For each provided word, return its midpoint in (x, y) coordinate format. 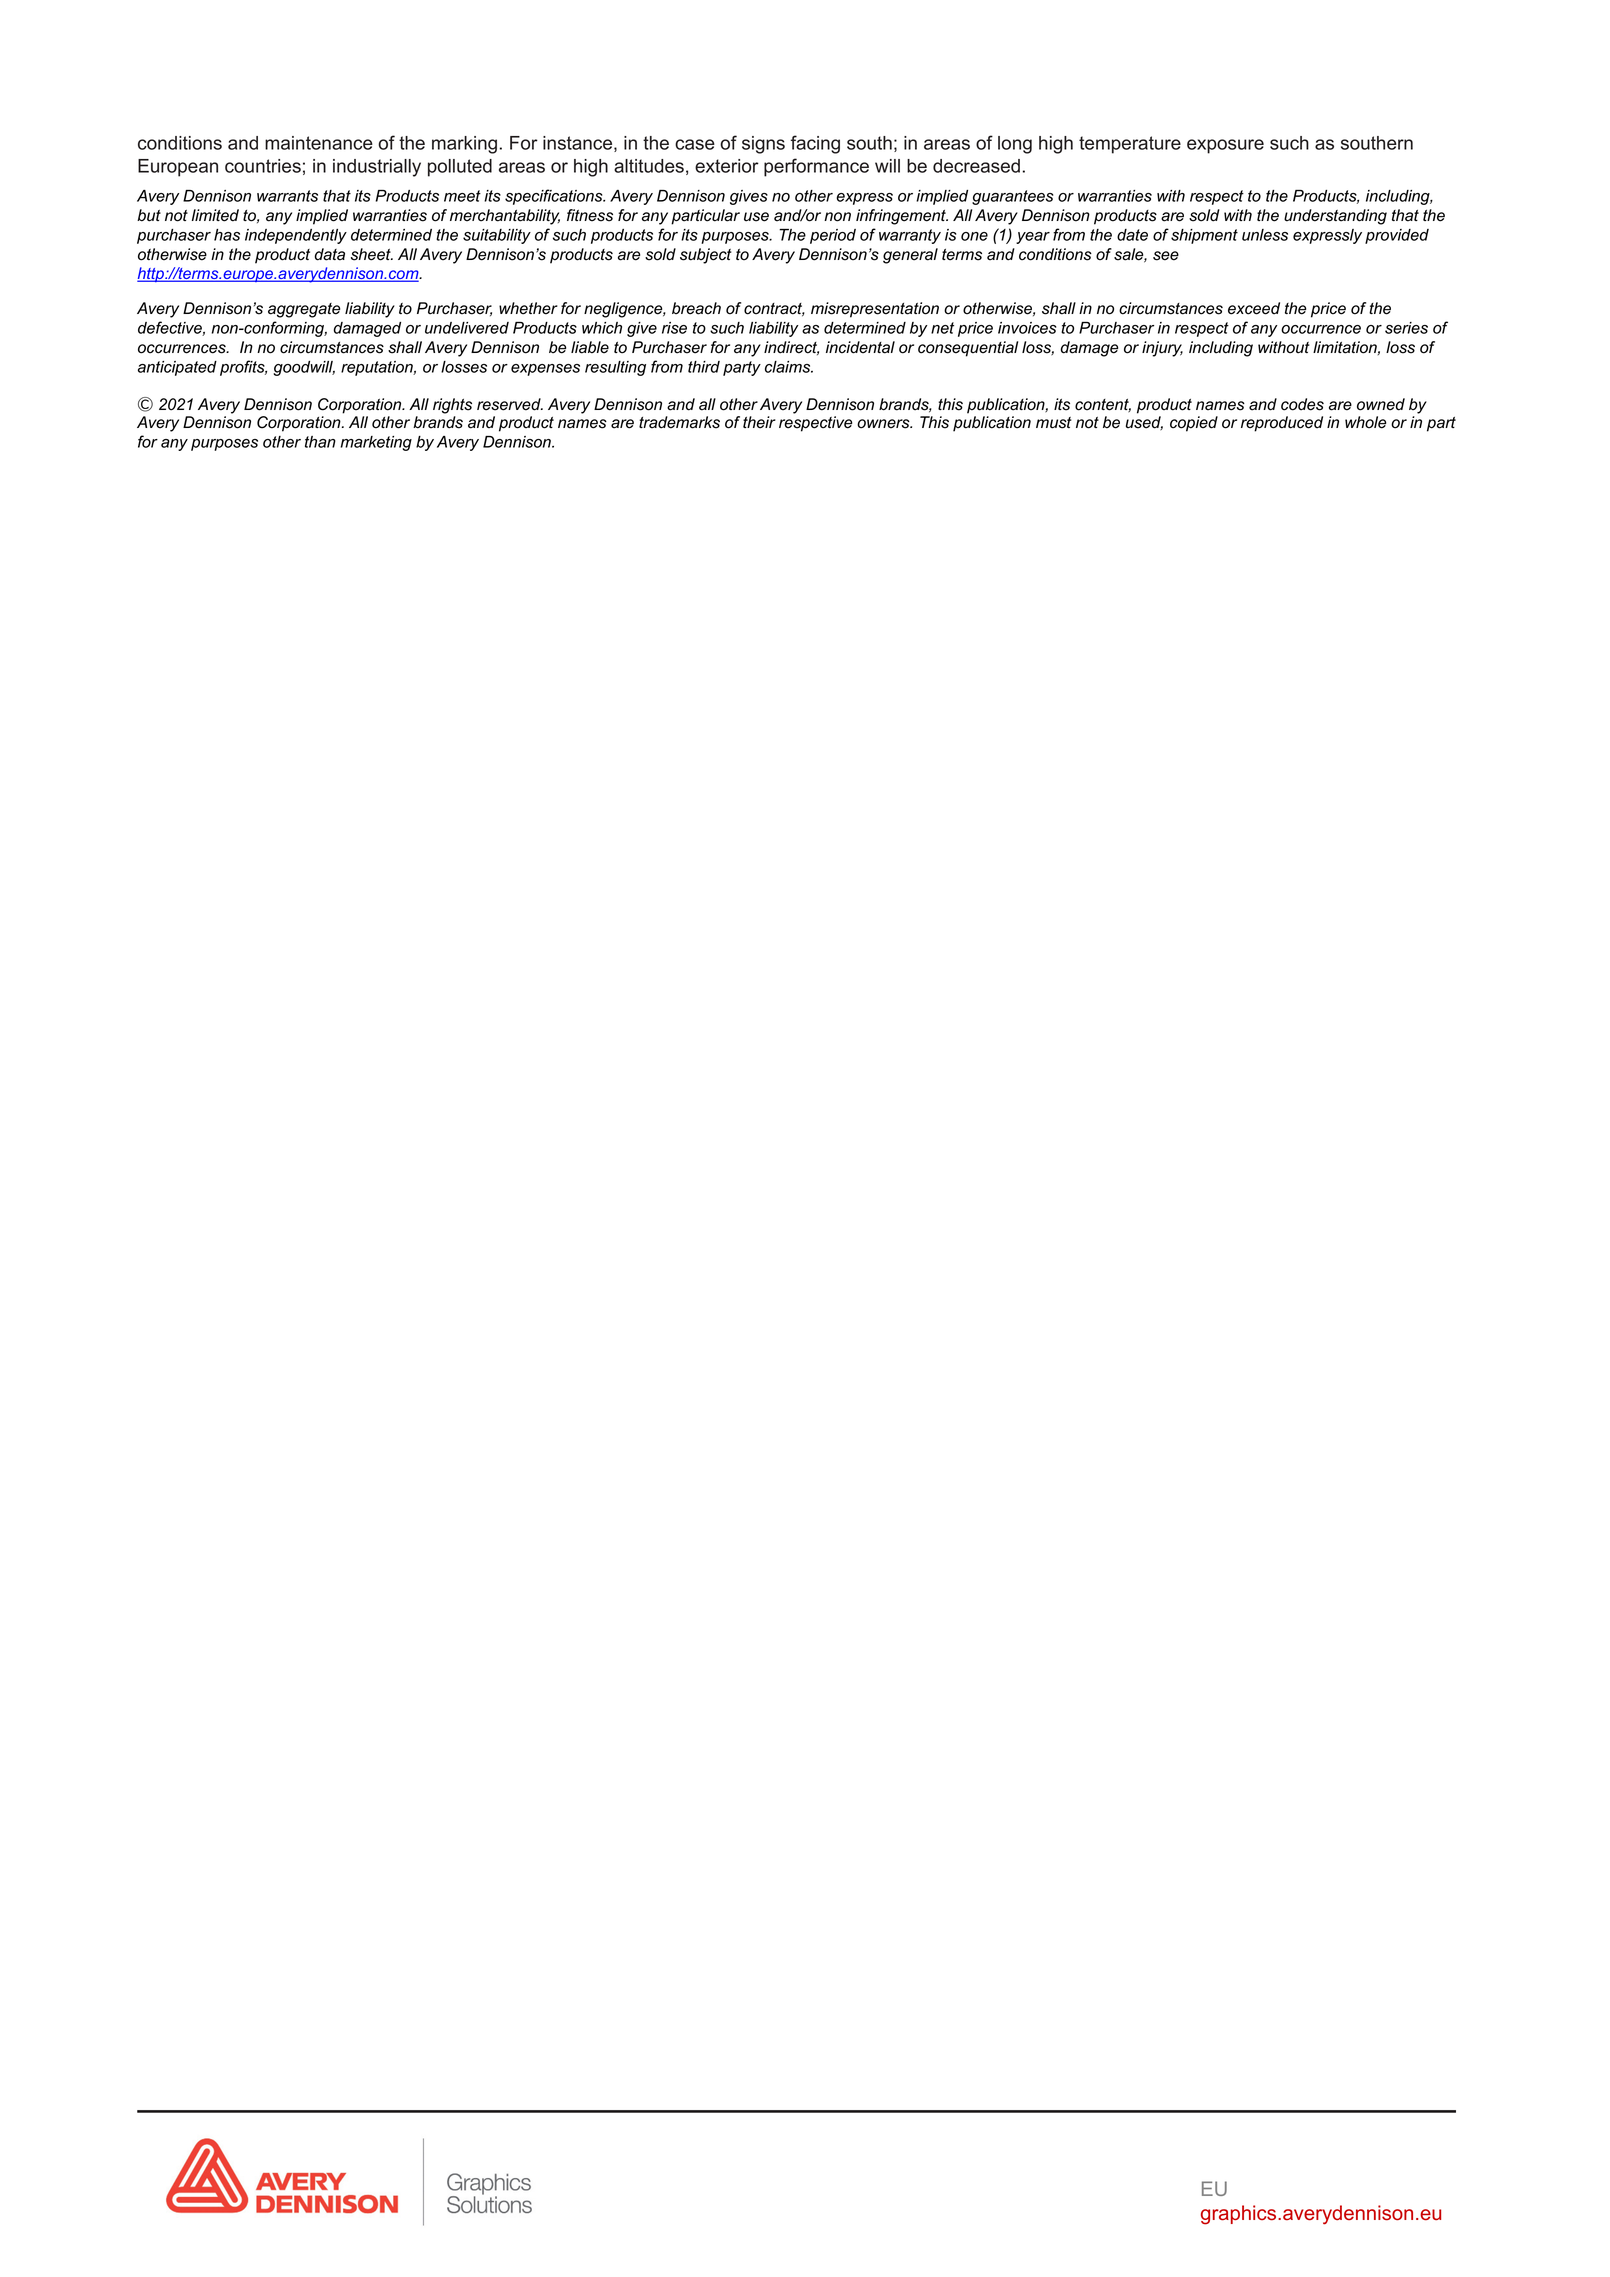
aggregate (304, 310)
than (320, 442)
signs (763, 145)
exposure (1225, 146)
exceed (1254, 308)
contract (774, 310)
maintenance (319, 143)
